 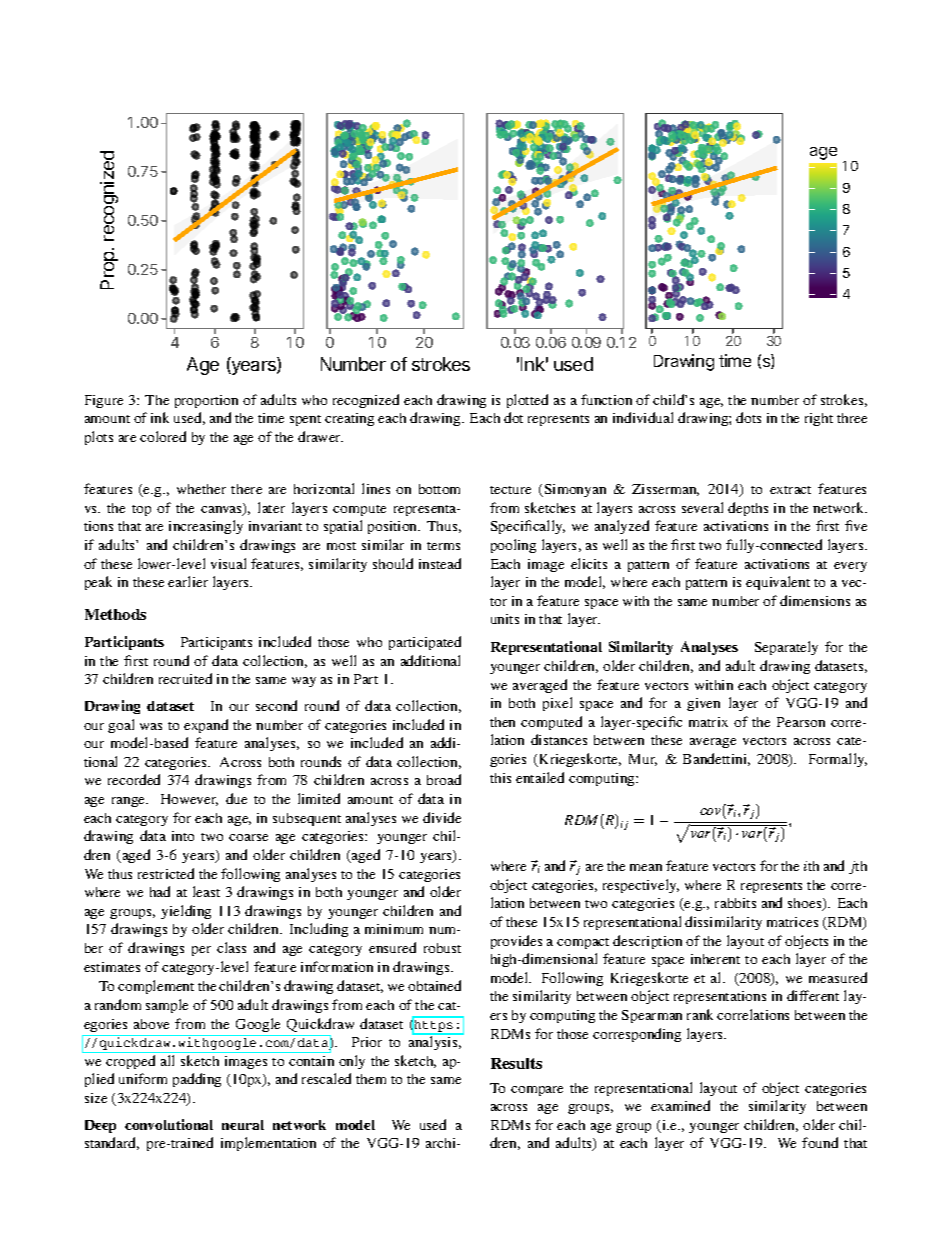 I want to click on robust, so click(x=442, y=948).
